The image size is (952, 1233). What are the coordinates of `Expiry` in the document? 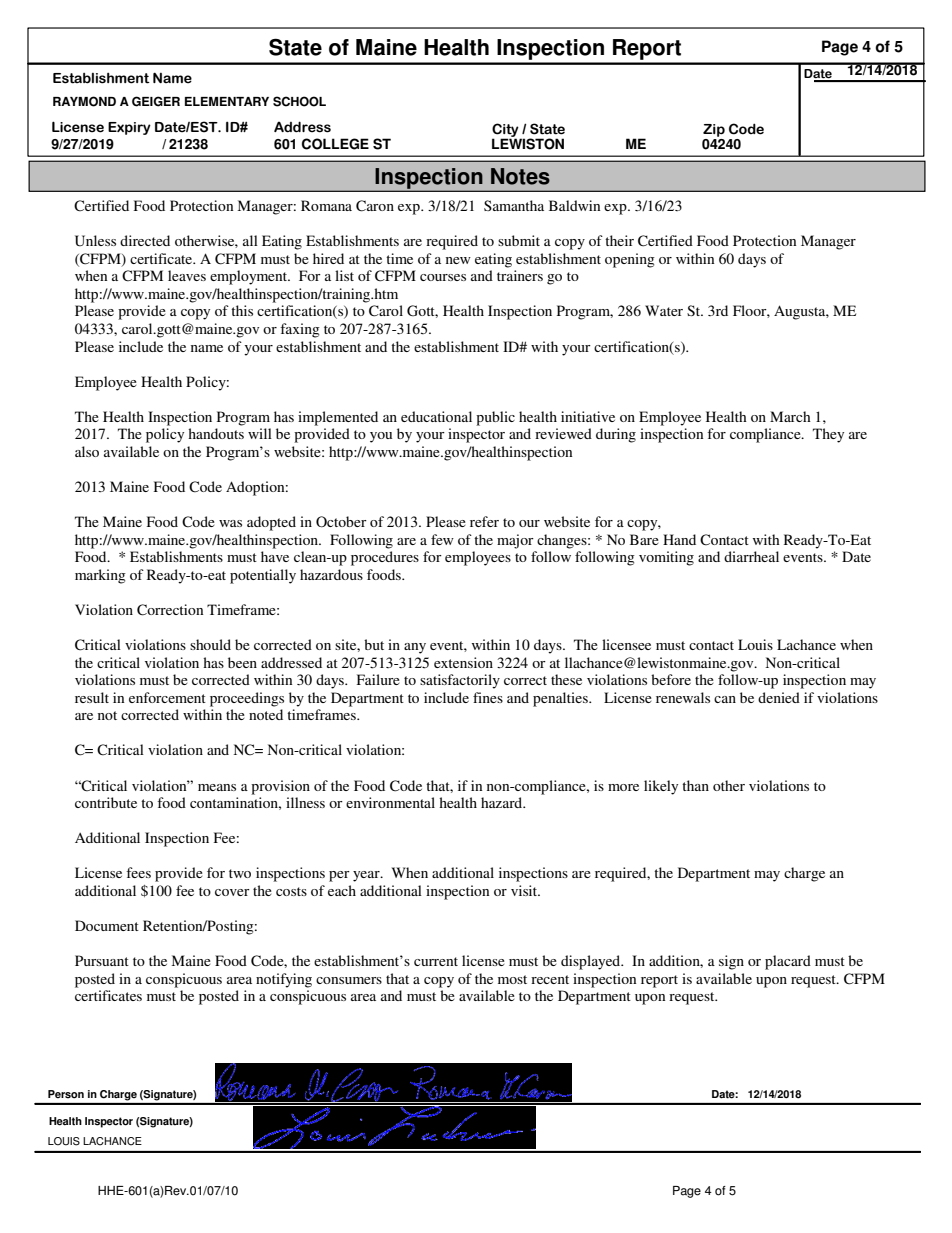 It's located at (129, 128).
